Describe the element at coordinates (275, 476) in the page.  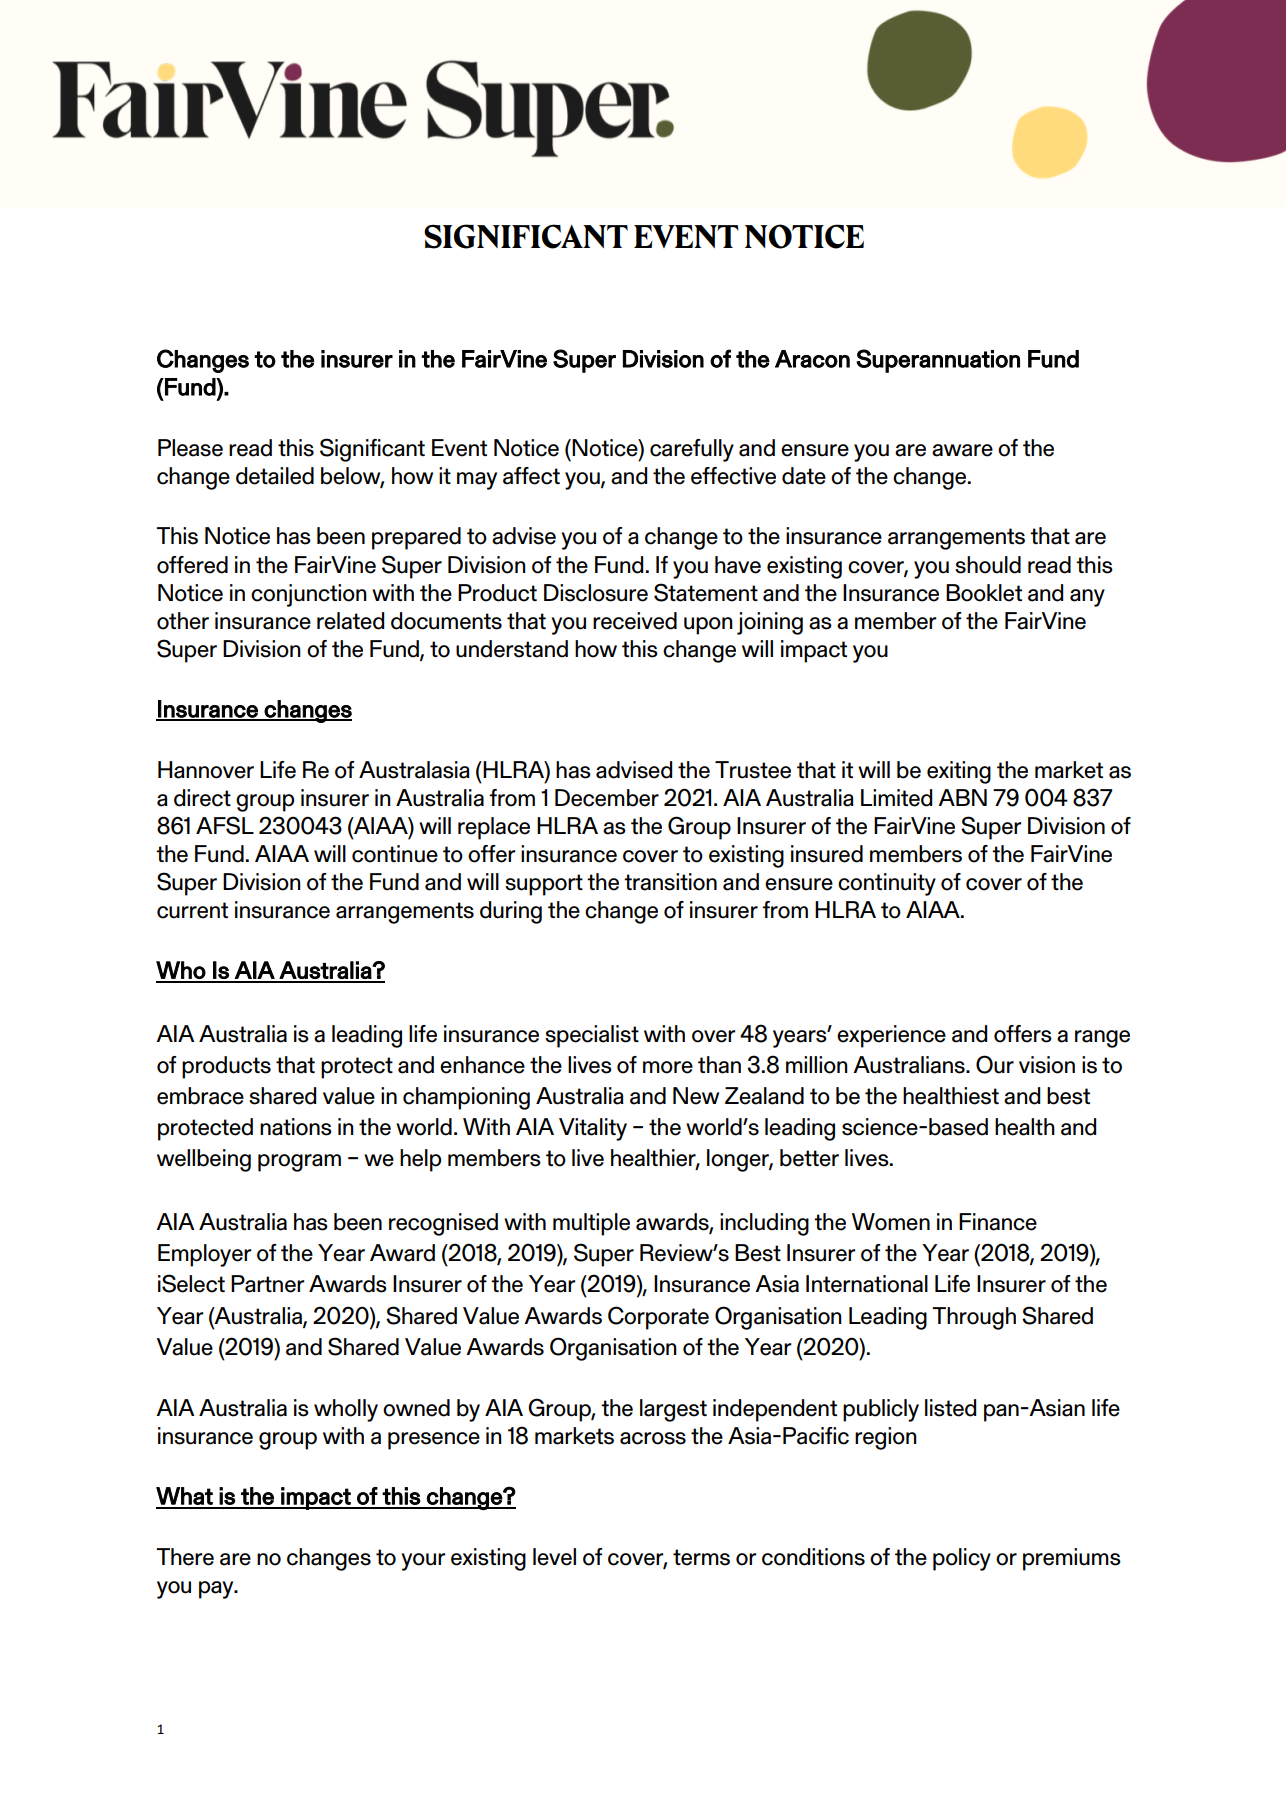
I see `detailed` at that location.
